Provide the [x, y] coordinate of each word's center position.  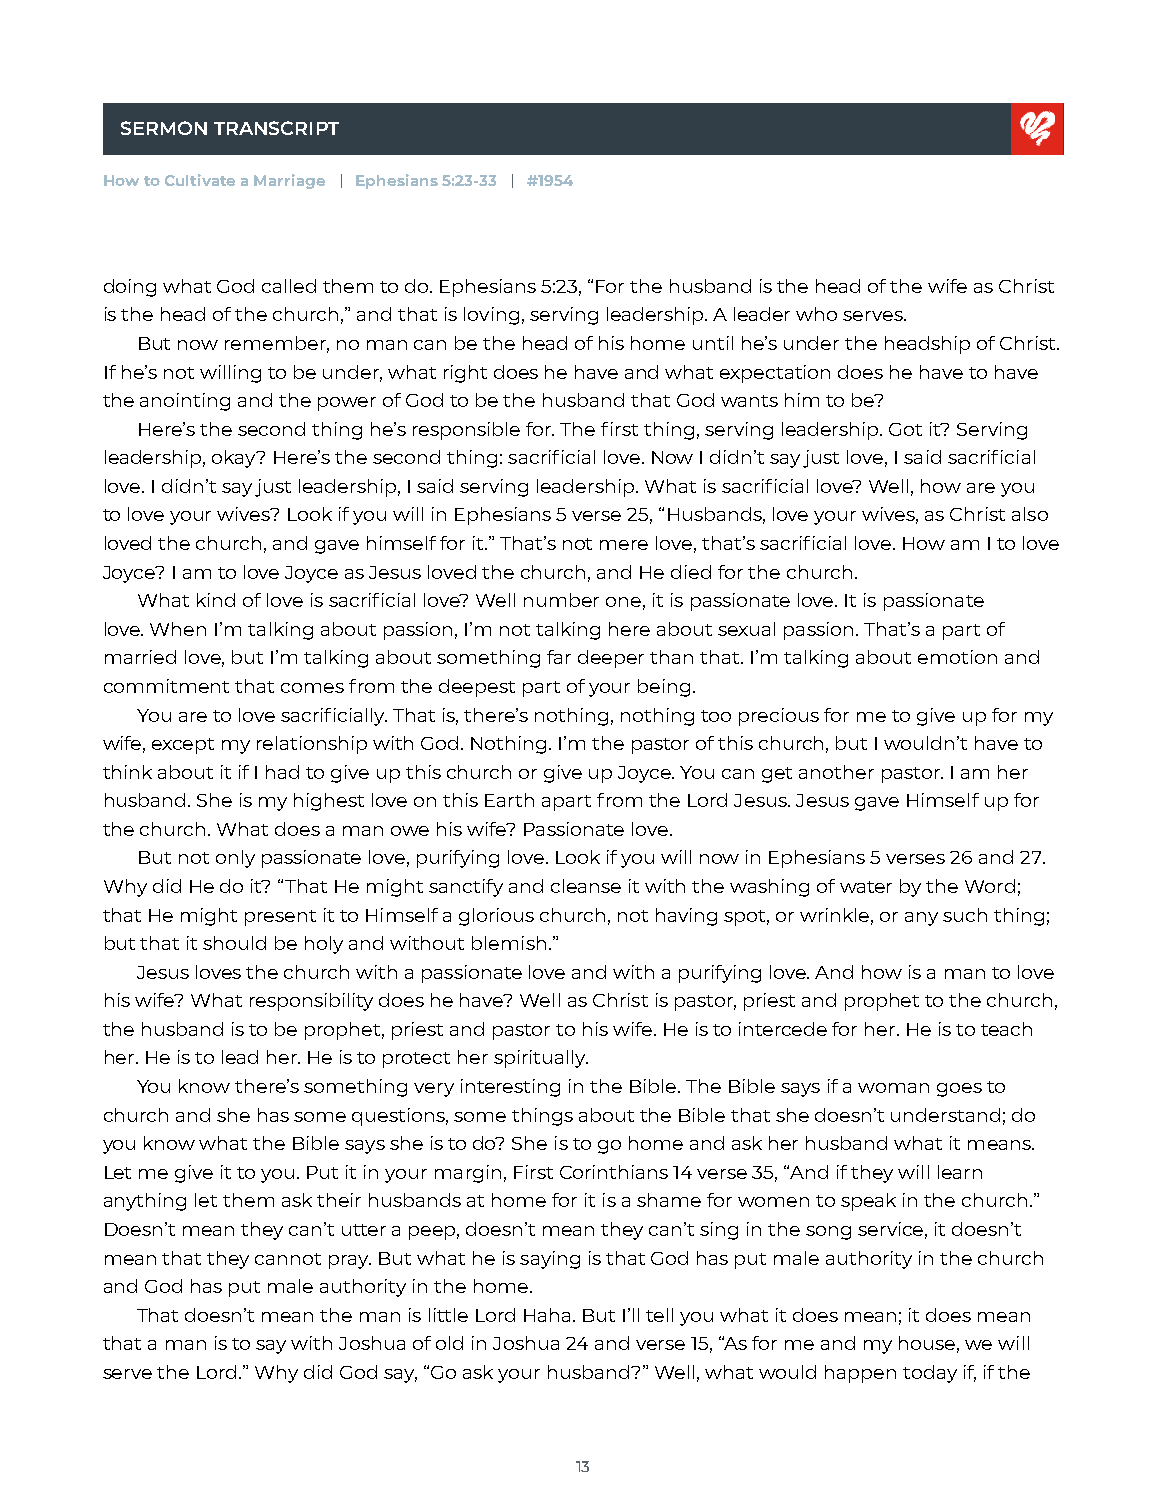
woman [893, 1088]
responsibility [311, 1002]
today [930, 1374]
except [183, 746]
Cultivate [200, 180]
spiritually [541, 1059]
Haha [549, 1315]
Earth [509, 800]
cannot [288, 1259]
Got [905, 429]
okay [235, 459]
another [836, 772]
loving [491, 316]
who [816, 314]
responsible [466, 431]
